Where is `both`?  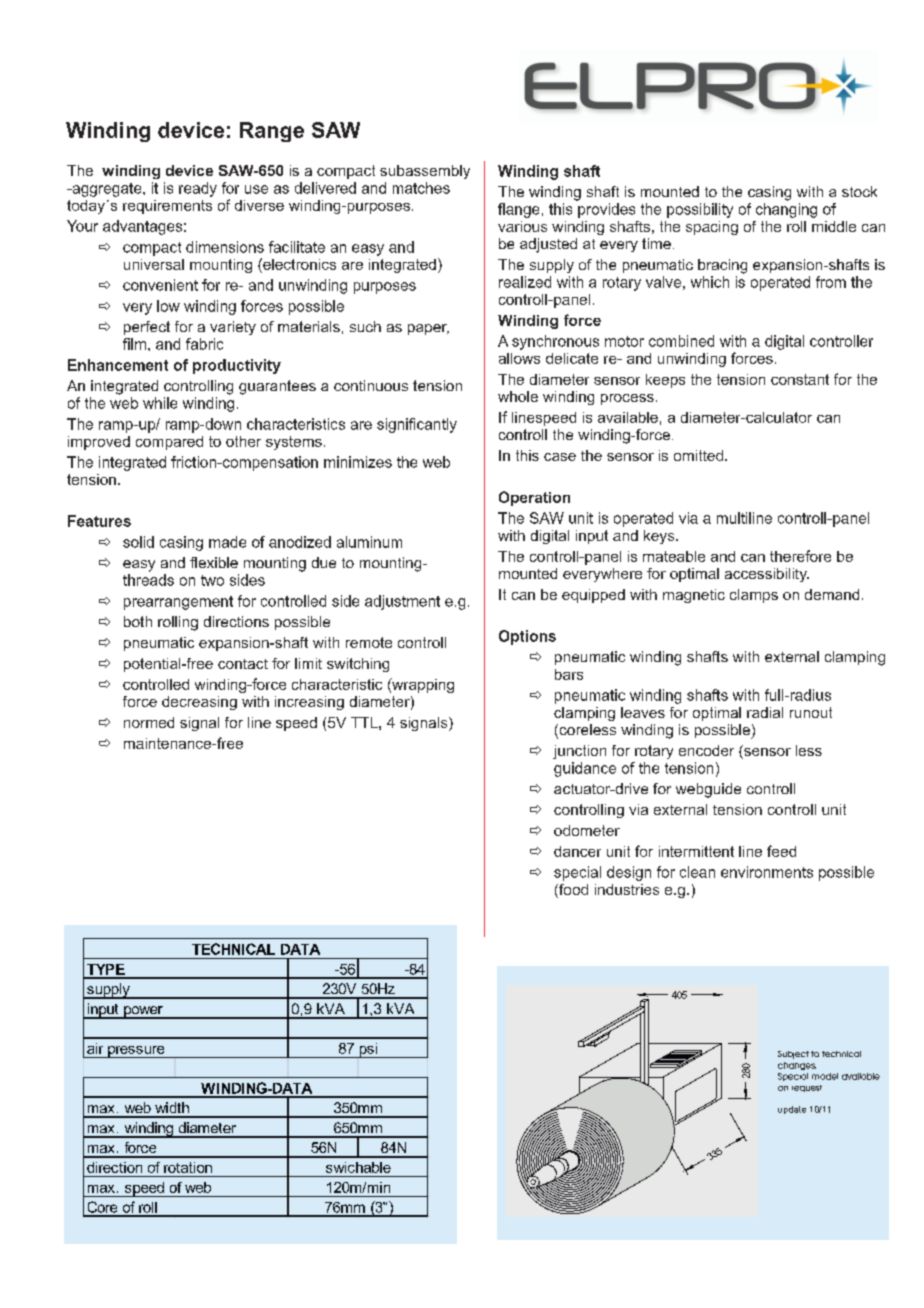 both is located at coordinates (138, 621).
